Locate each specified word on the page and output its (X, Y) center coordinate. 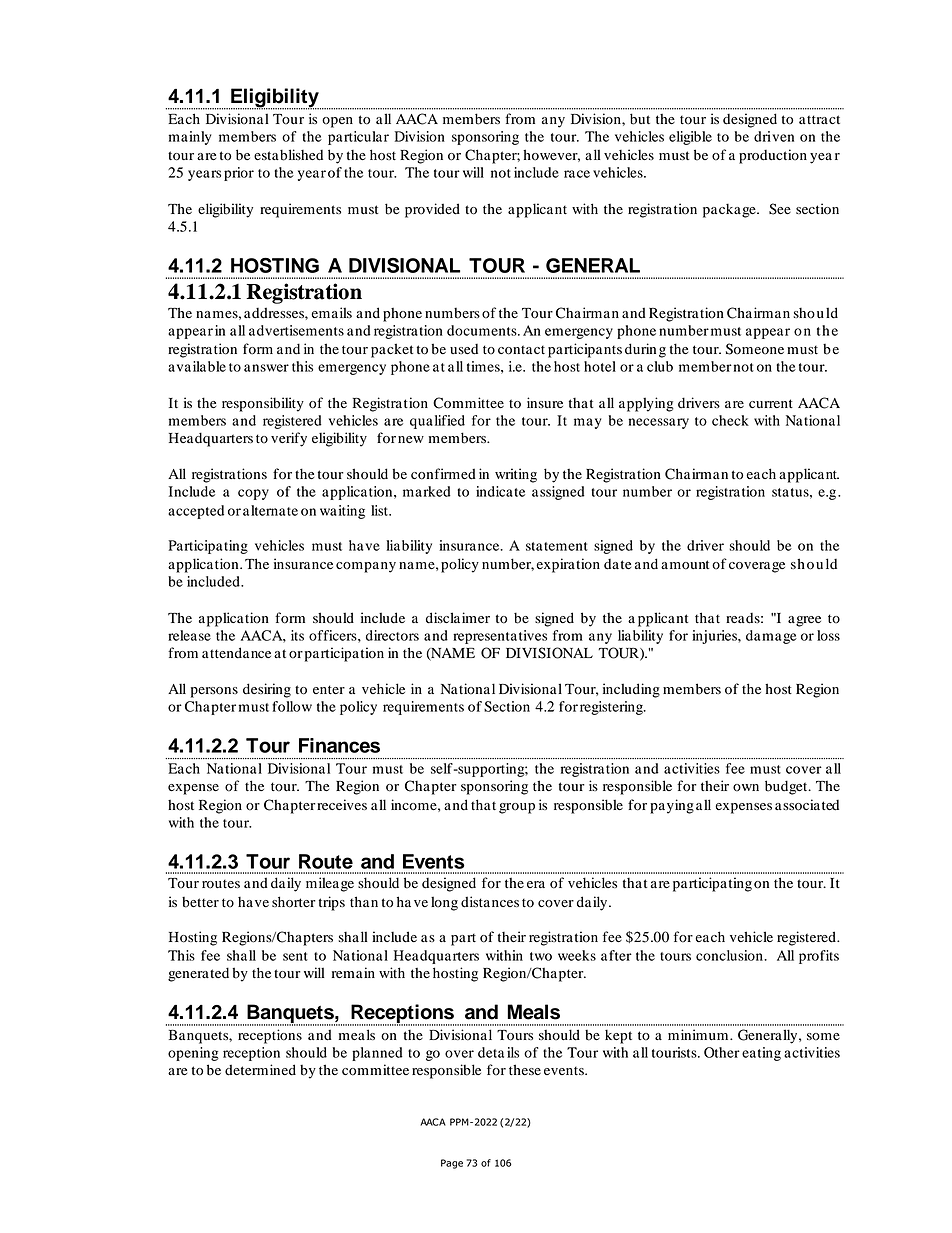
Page (452, 1164)
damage (771, 637)
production (773, 156)
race (577, 174)
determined (260, 1070)
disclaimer (458, 618)
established (288, 155)
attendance (236, 653)
